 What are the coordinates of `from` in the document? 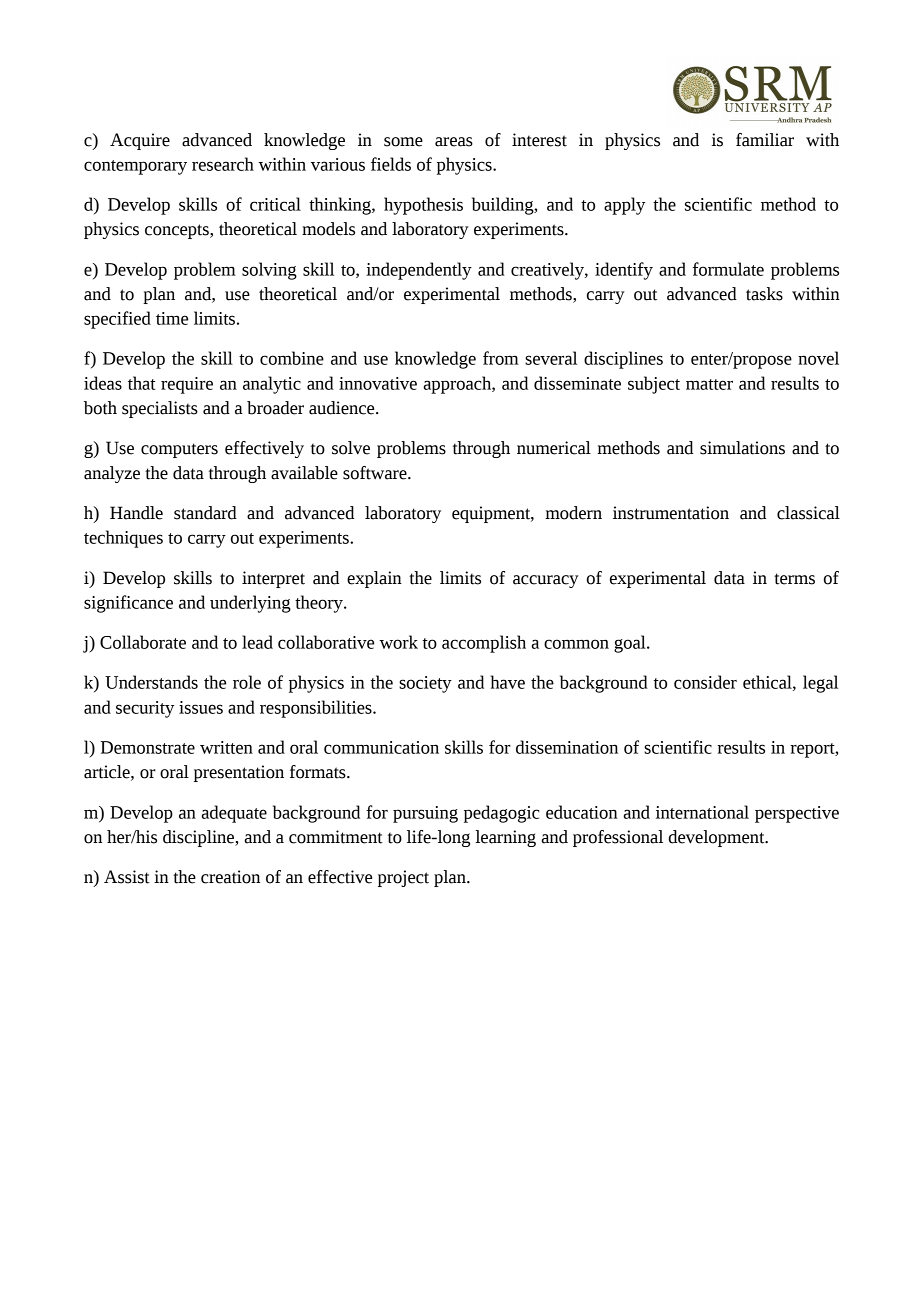 It's located at (500, 358).
